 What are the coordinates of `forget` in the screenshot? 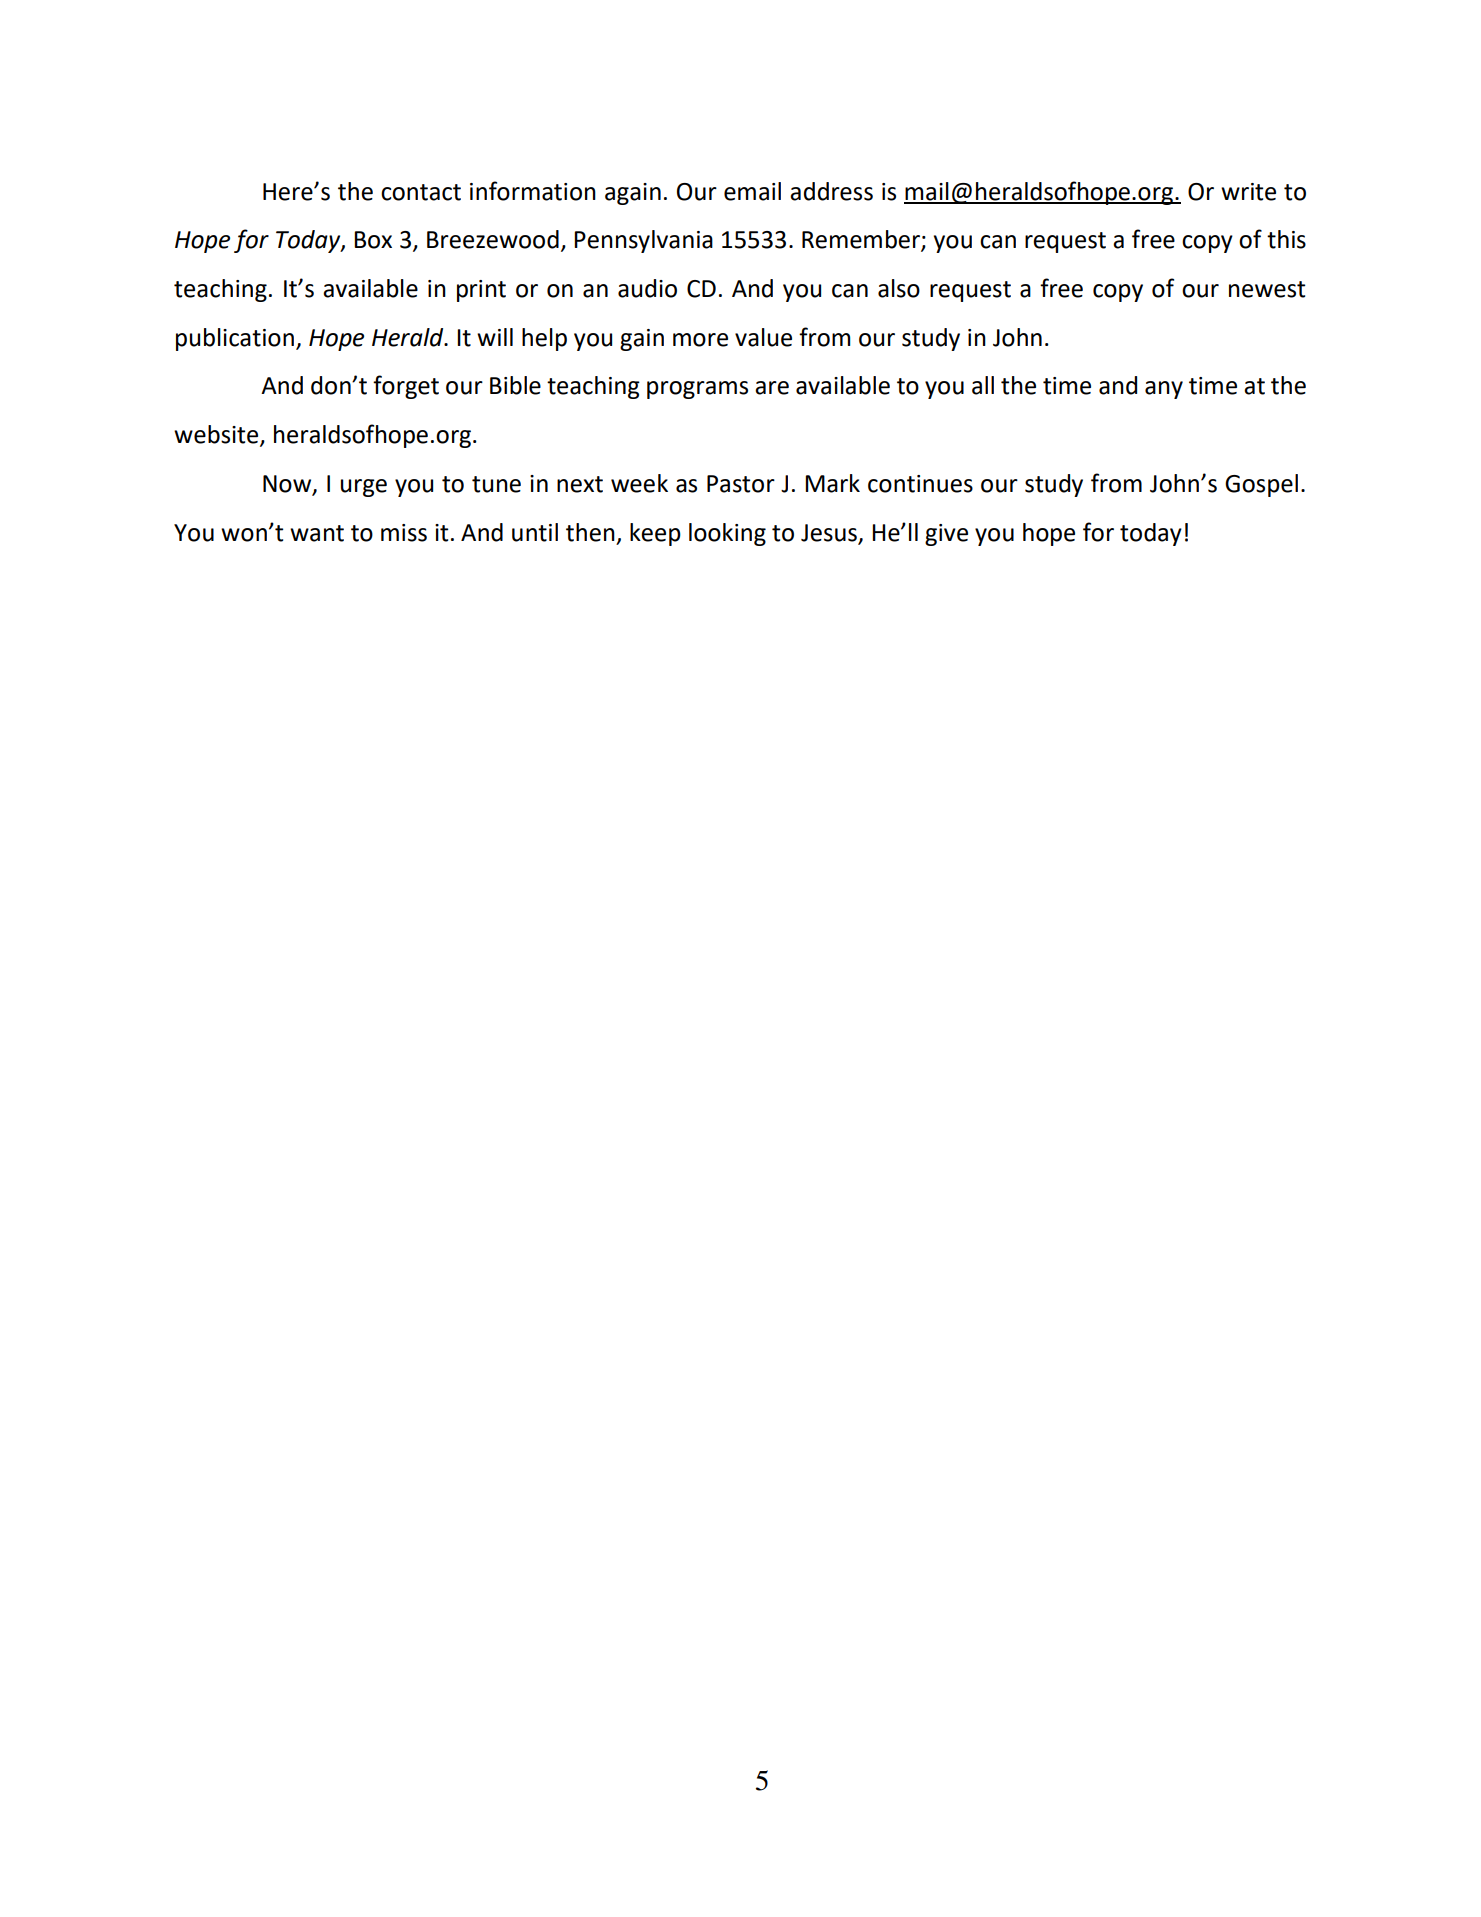 It's located at (406, 387).
